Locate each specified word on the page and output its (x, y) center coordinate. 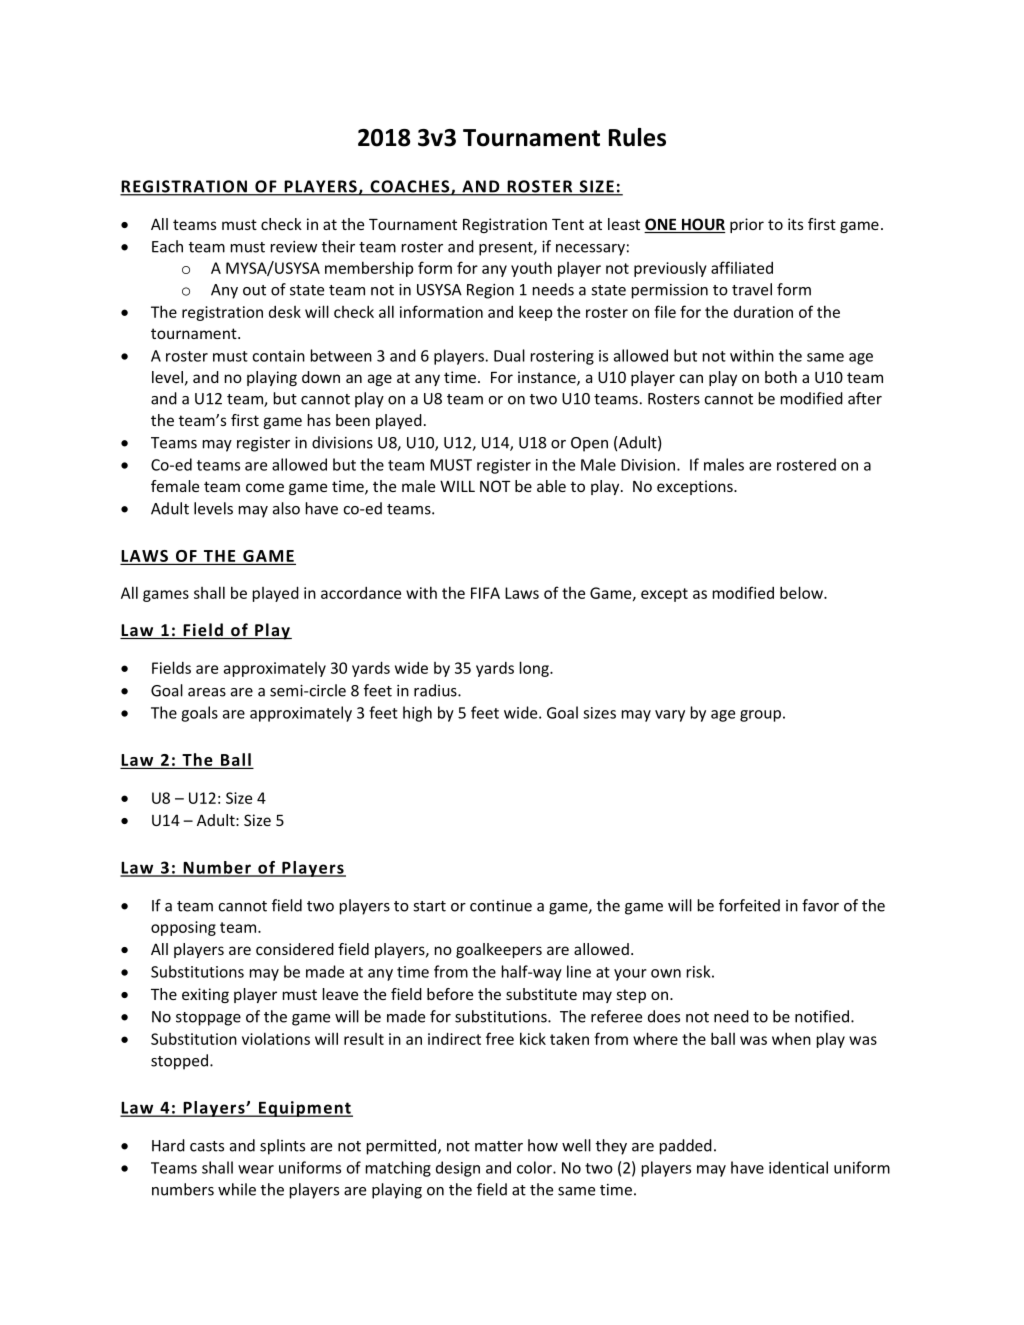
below (802, 592)
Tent (568, 224)
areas (207, 692)
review (294, 247)
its (795, 224)
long (535, 669)
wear (256, 1169)
